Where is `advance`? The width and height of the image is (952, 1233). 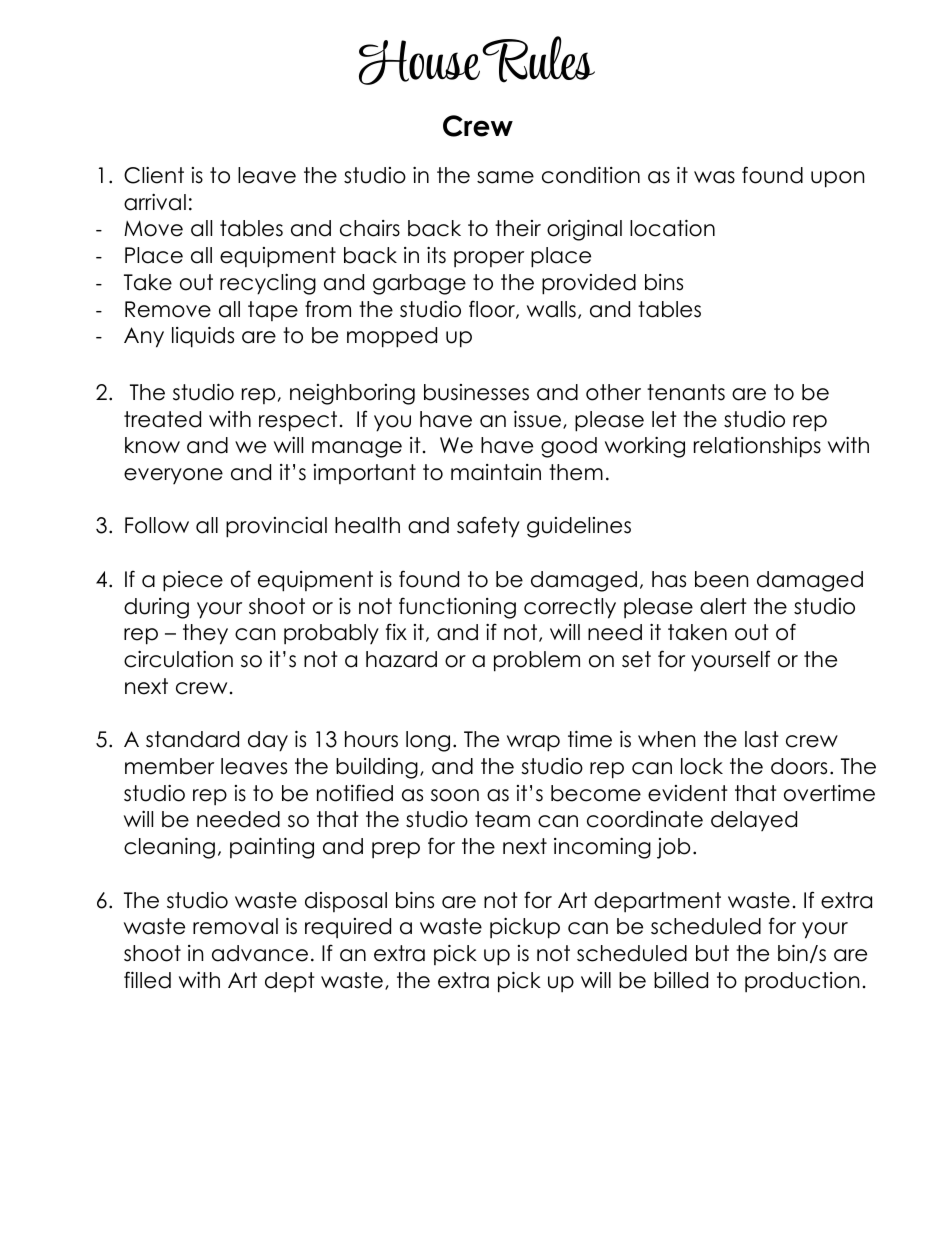
advance is located at coordinates (260, 953).
